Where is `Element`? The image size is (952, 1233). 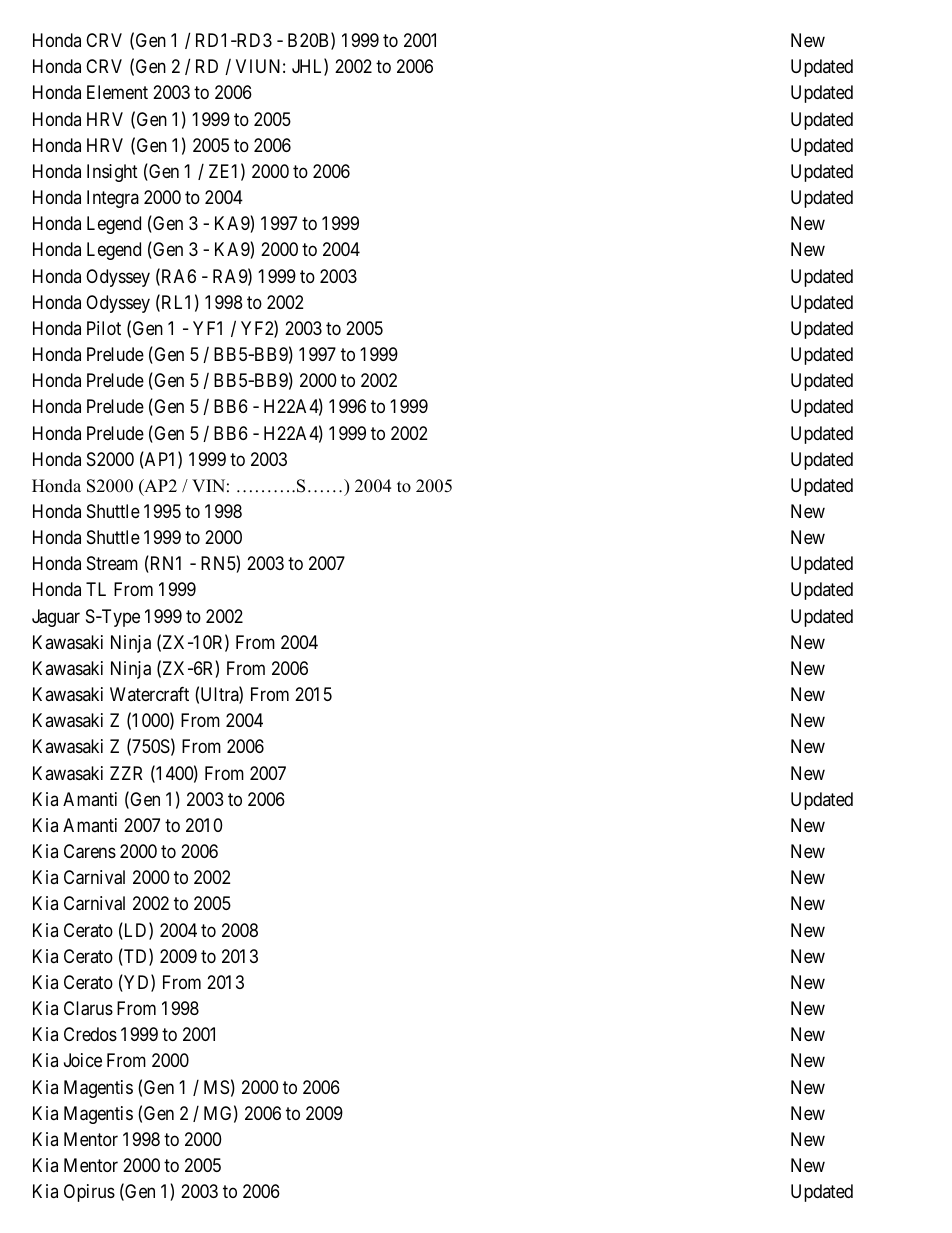 Element is located at coordinates (117, 92).
